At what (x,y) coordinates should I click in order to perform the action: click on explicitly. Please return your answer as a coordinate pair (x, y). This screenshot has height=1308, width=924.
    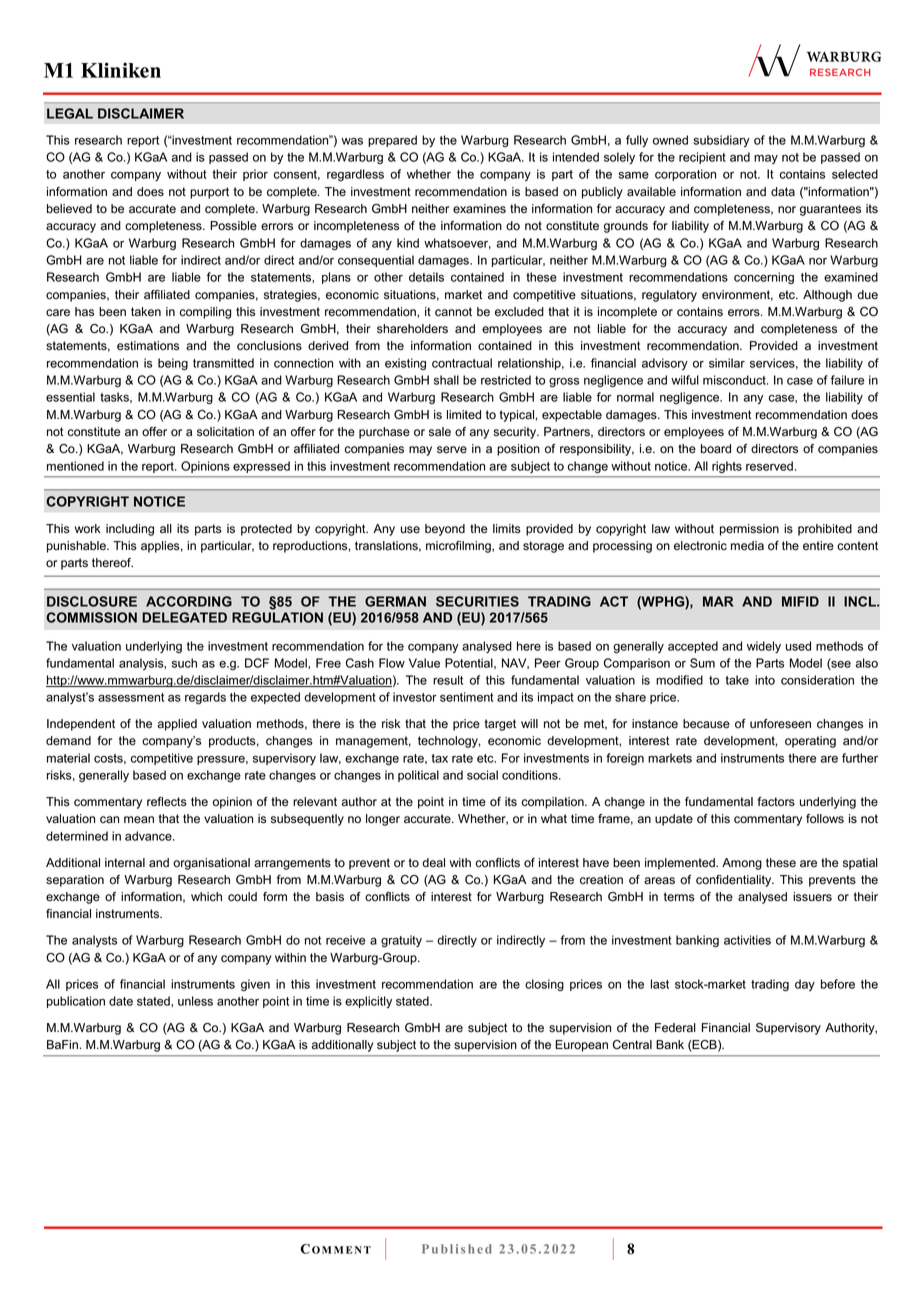
    Looking at the image, I should click on (368, 1002).
